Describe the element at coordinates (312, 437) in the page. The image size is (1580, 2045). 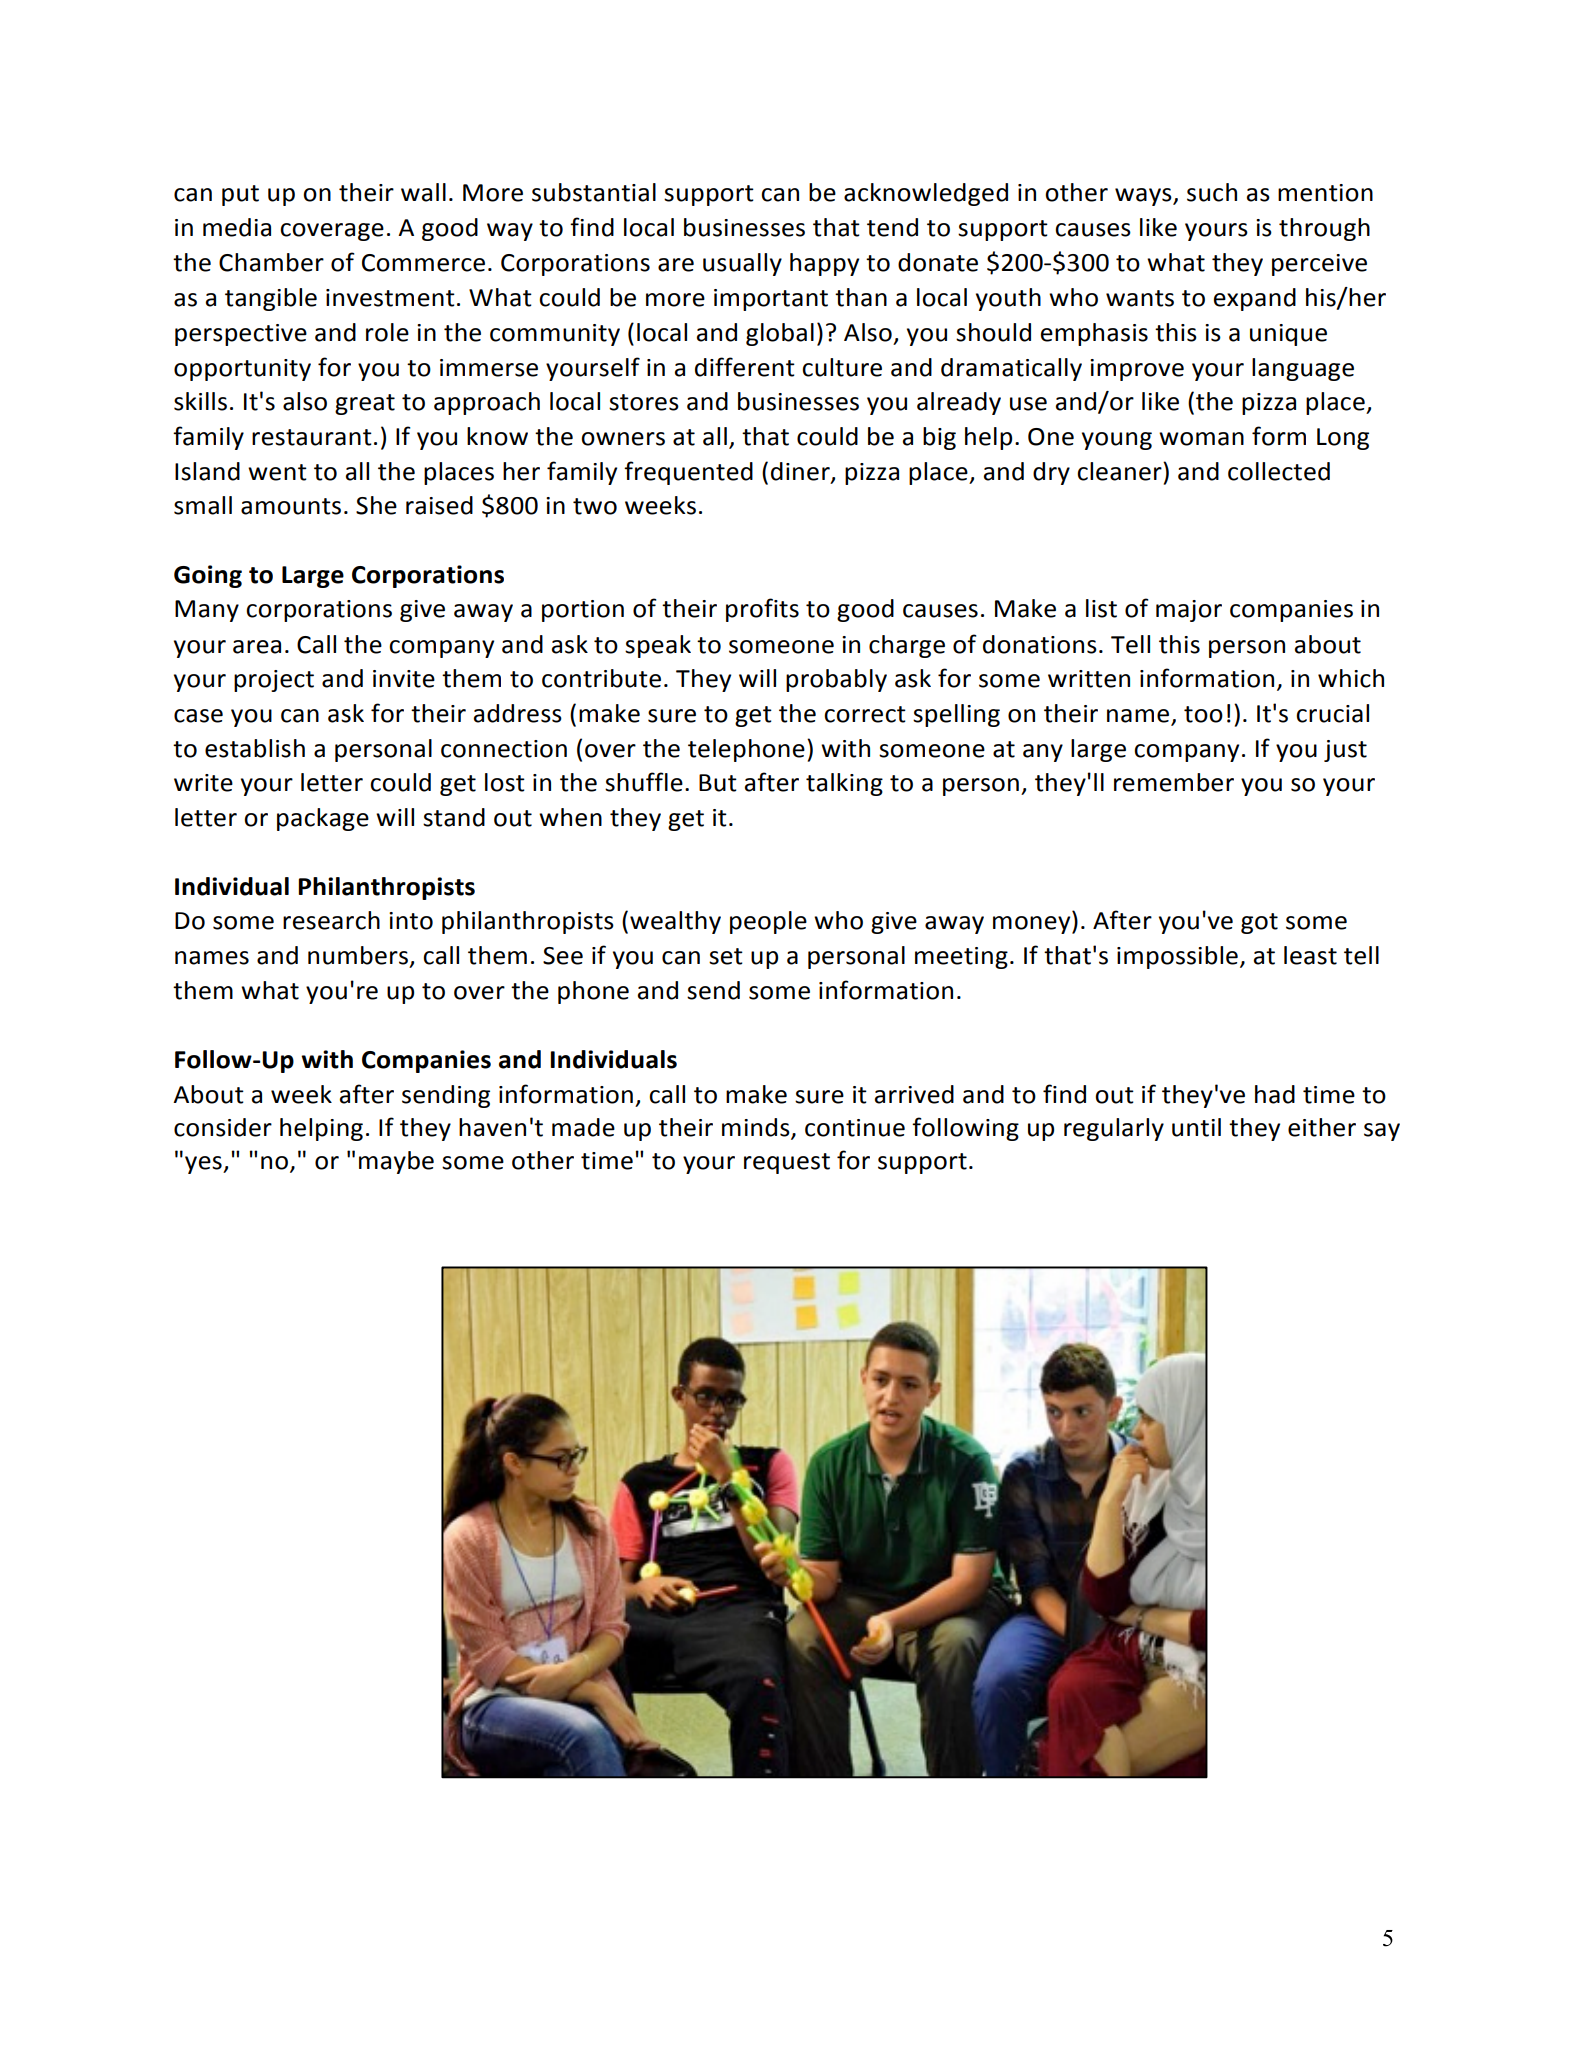
I see `restaurant` at that location.
